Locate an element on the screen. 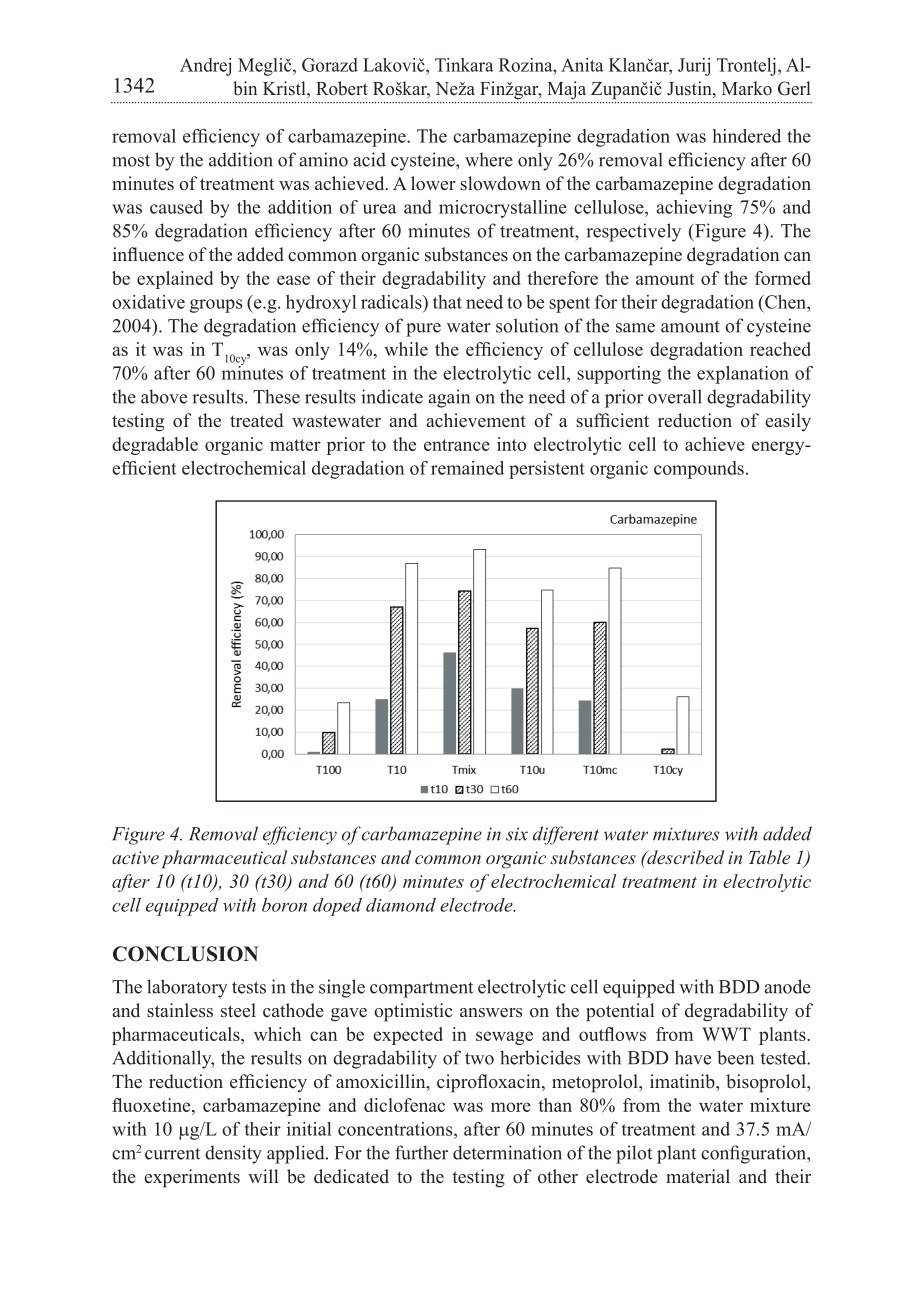  Andrej is located at coordinates (205, 67).
